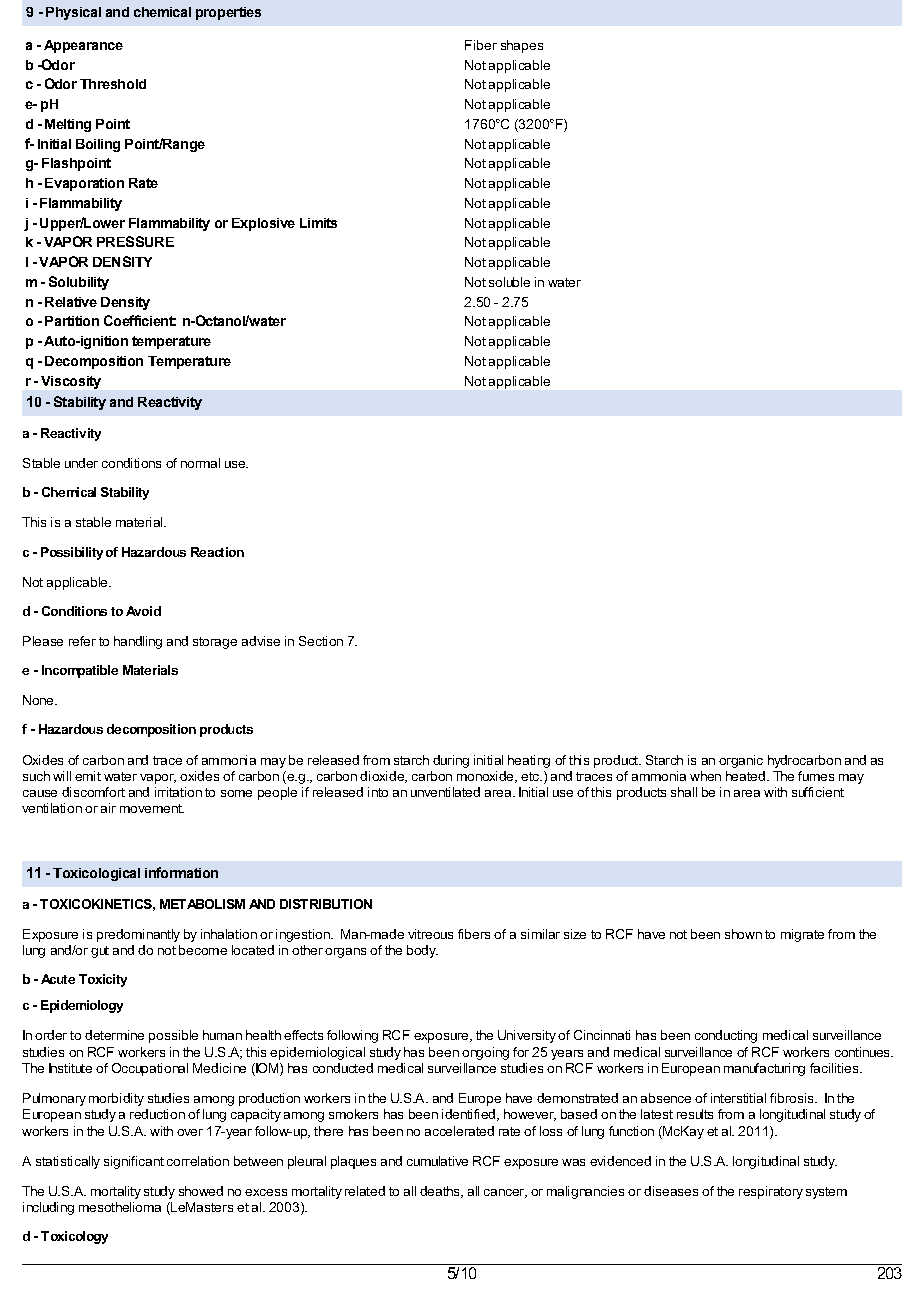  I want to click on heated, so click(745, 776).
